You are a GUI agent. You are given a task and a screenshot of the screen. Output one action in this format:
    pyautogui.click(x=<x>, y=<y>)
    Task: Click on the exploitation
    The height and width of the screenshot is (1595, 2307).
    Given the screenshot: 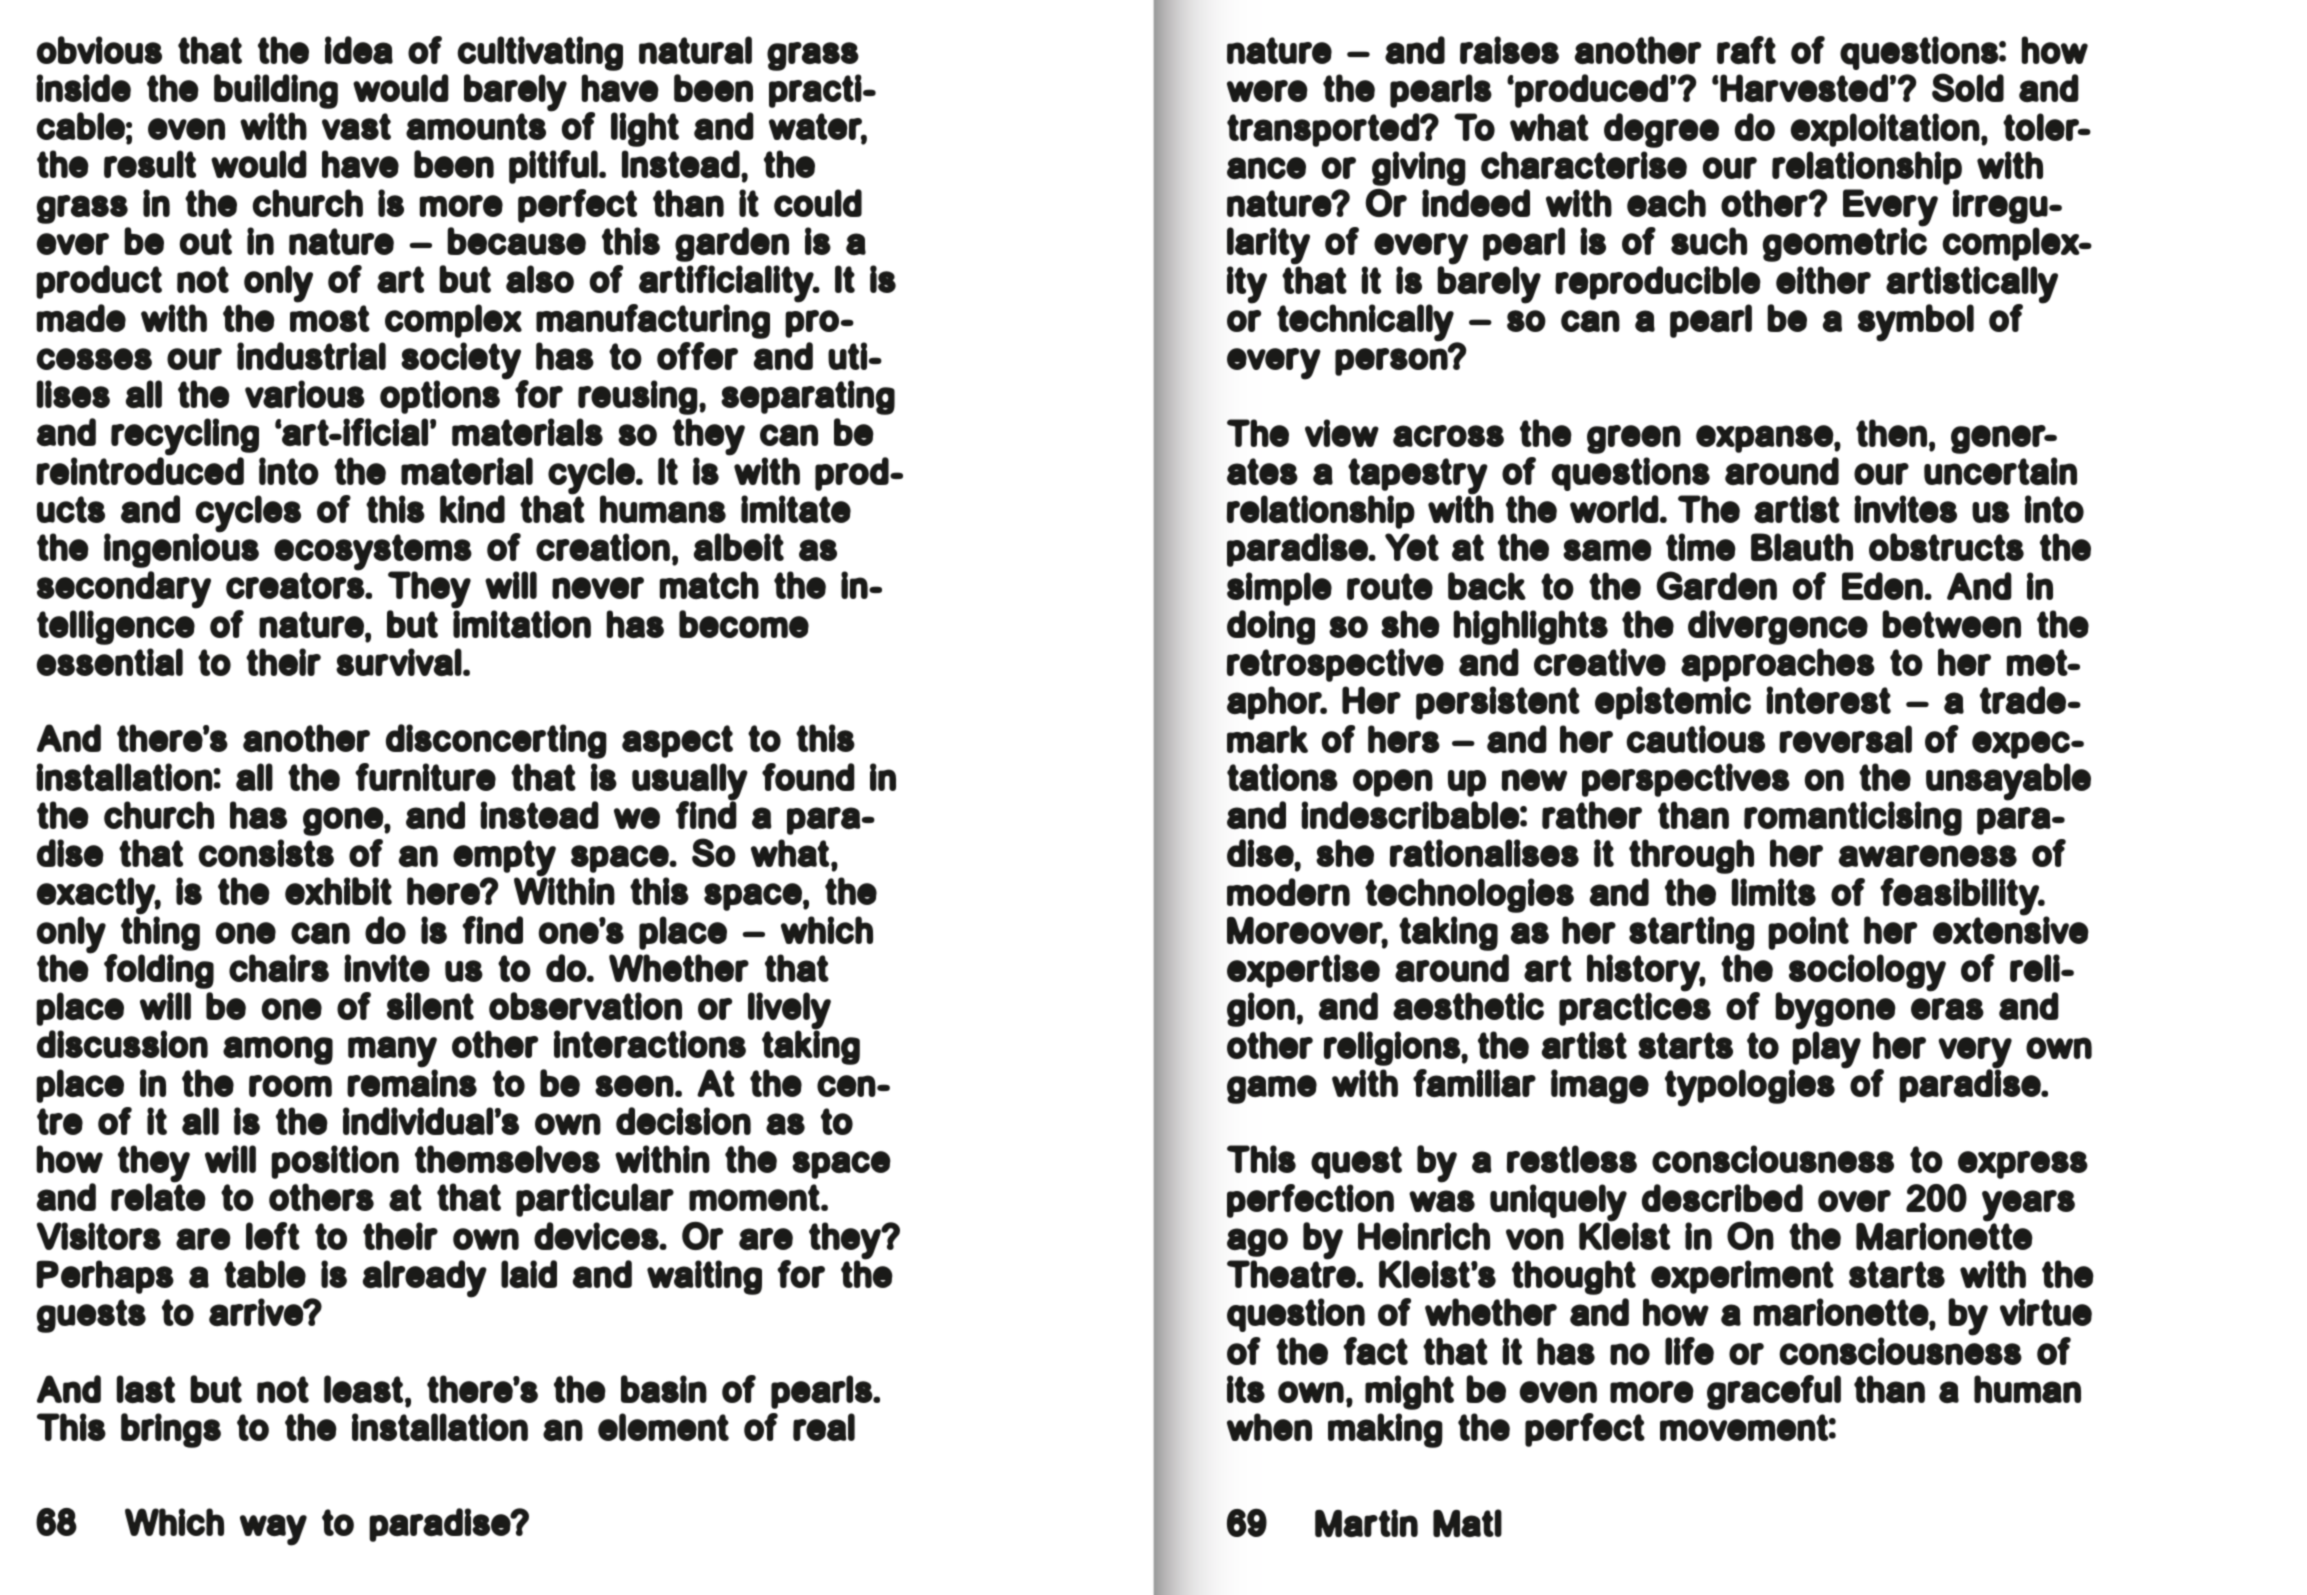 What is the action you would take?
    pyautogui.click(x=1886, y=130)
